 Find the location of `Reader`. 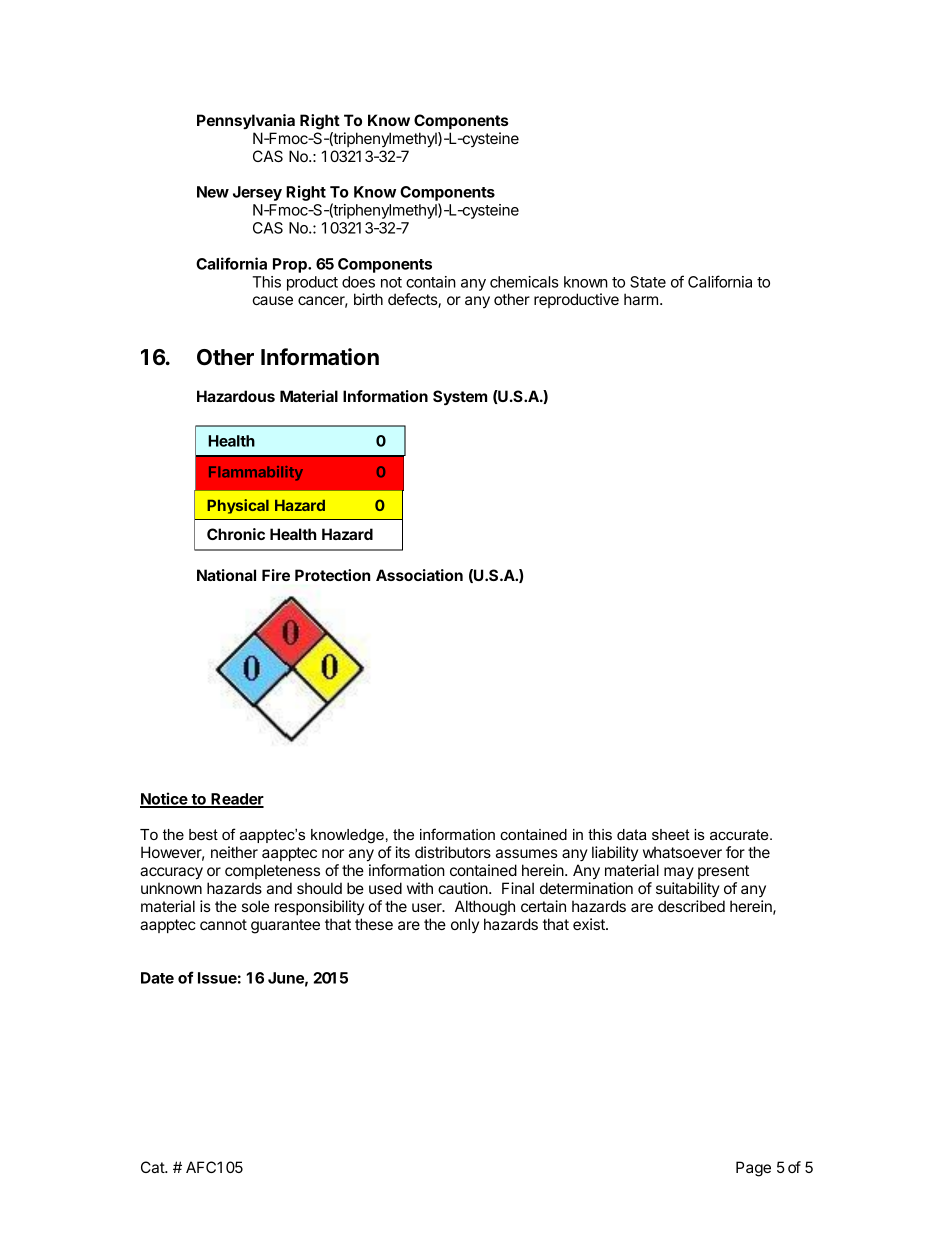

Reader is located at coordinates (236, 800).
